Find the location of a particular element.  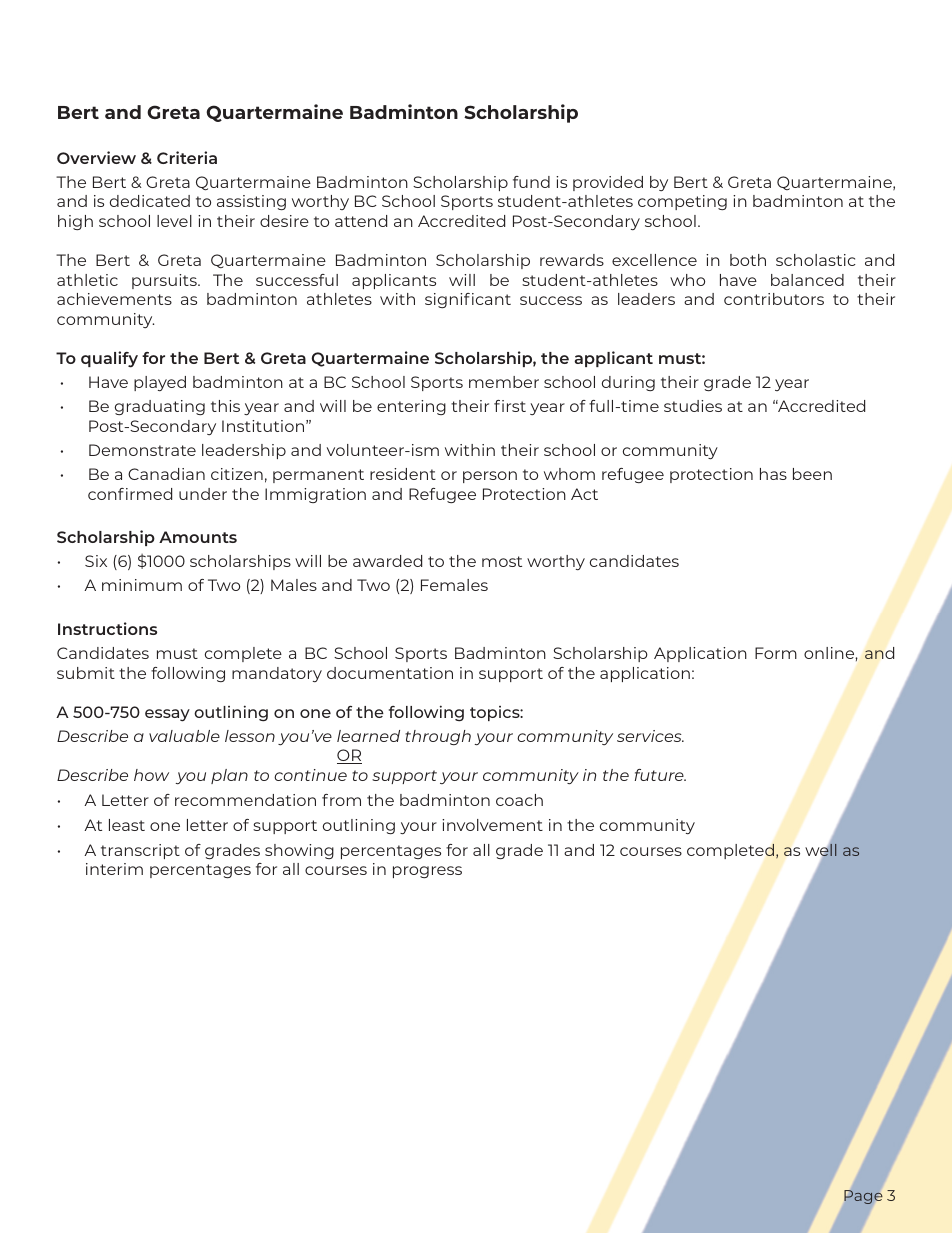

studies is located at coordinates (693, 406).
